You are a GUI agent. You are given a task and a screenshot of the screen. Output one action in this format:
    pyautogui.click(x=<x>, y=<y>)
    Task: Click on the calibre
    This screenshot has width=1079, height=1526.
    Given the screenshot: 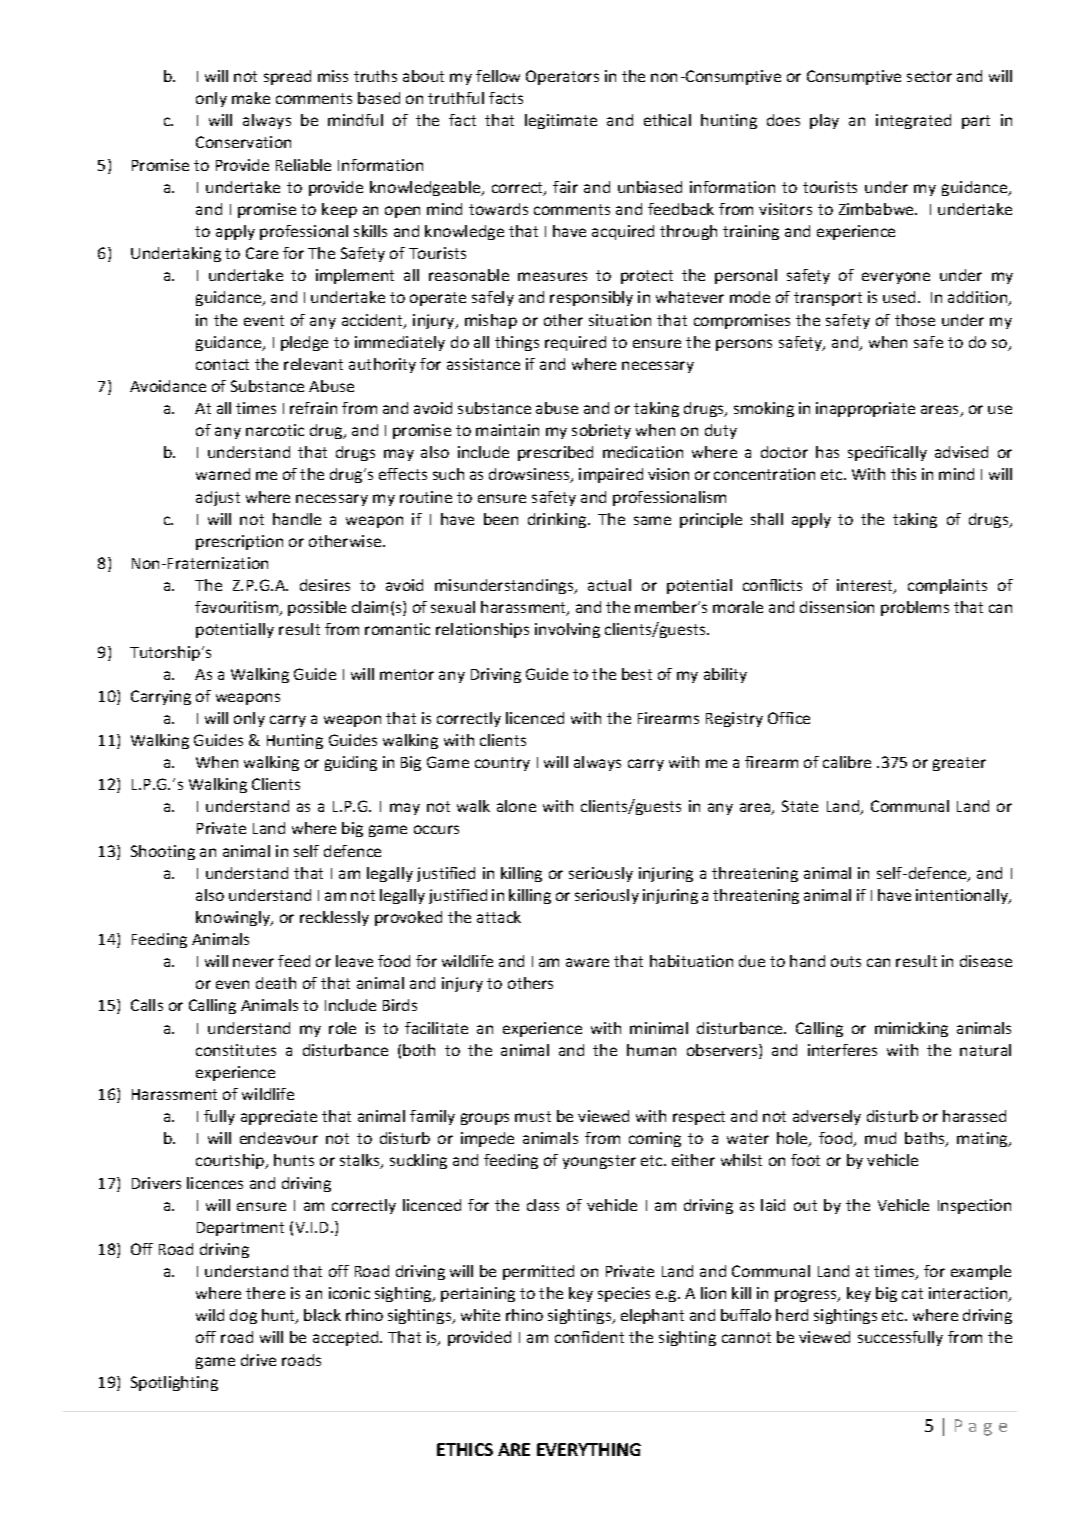 What is the action you would take?
    pyautogui.click(x=847, y=762)
